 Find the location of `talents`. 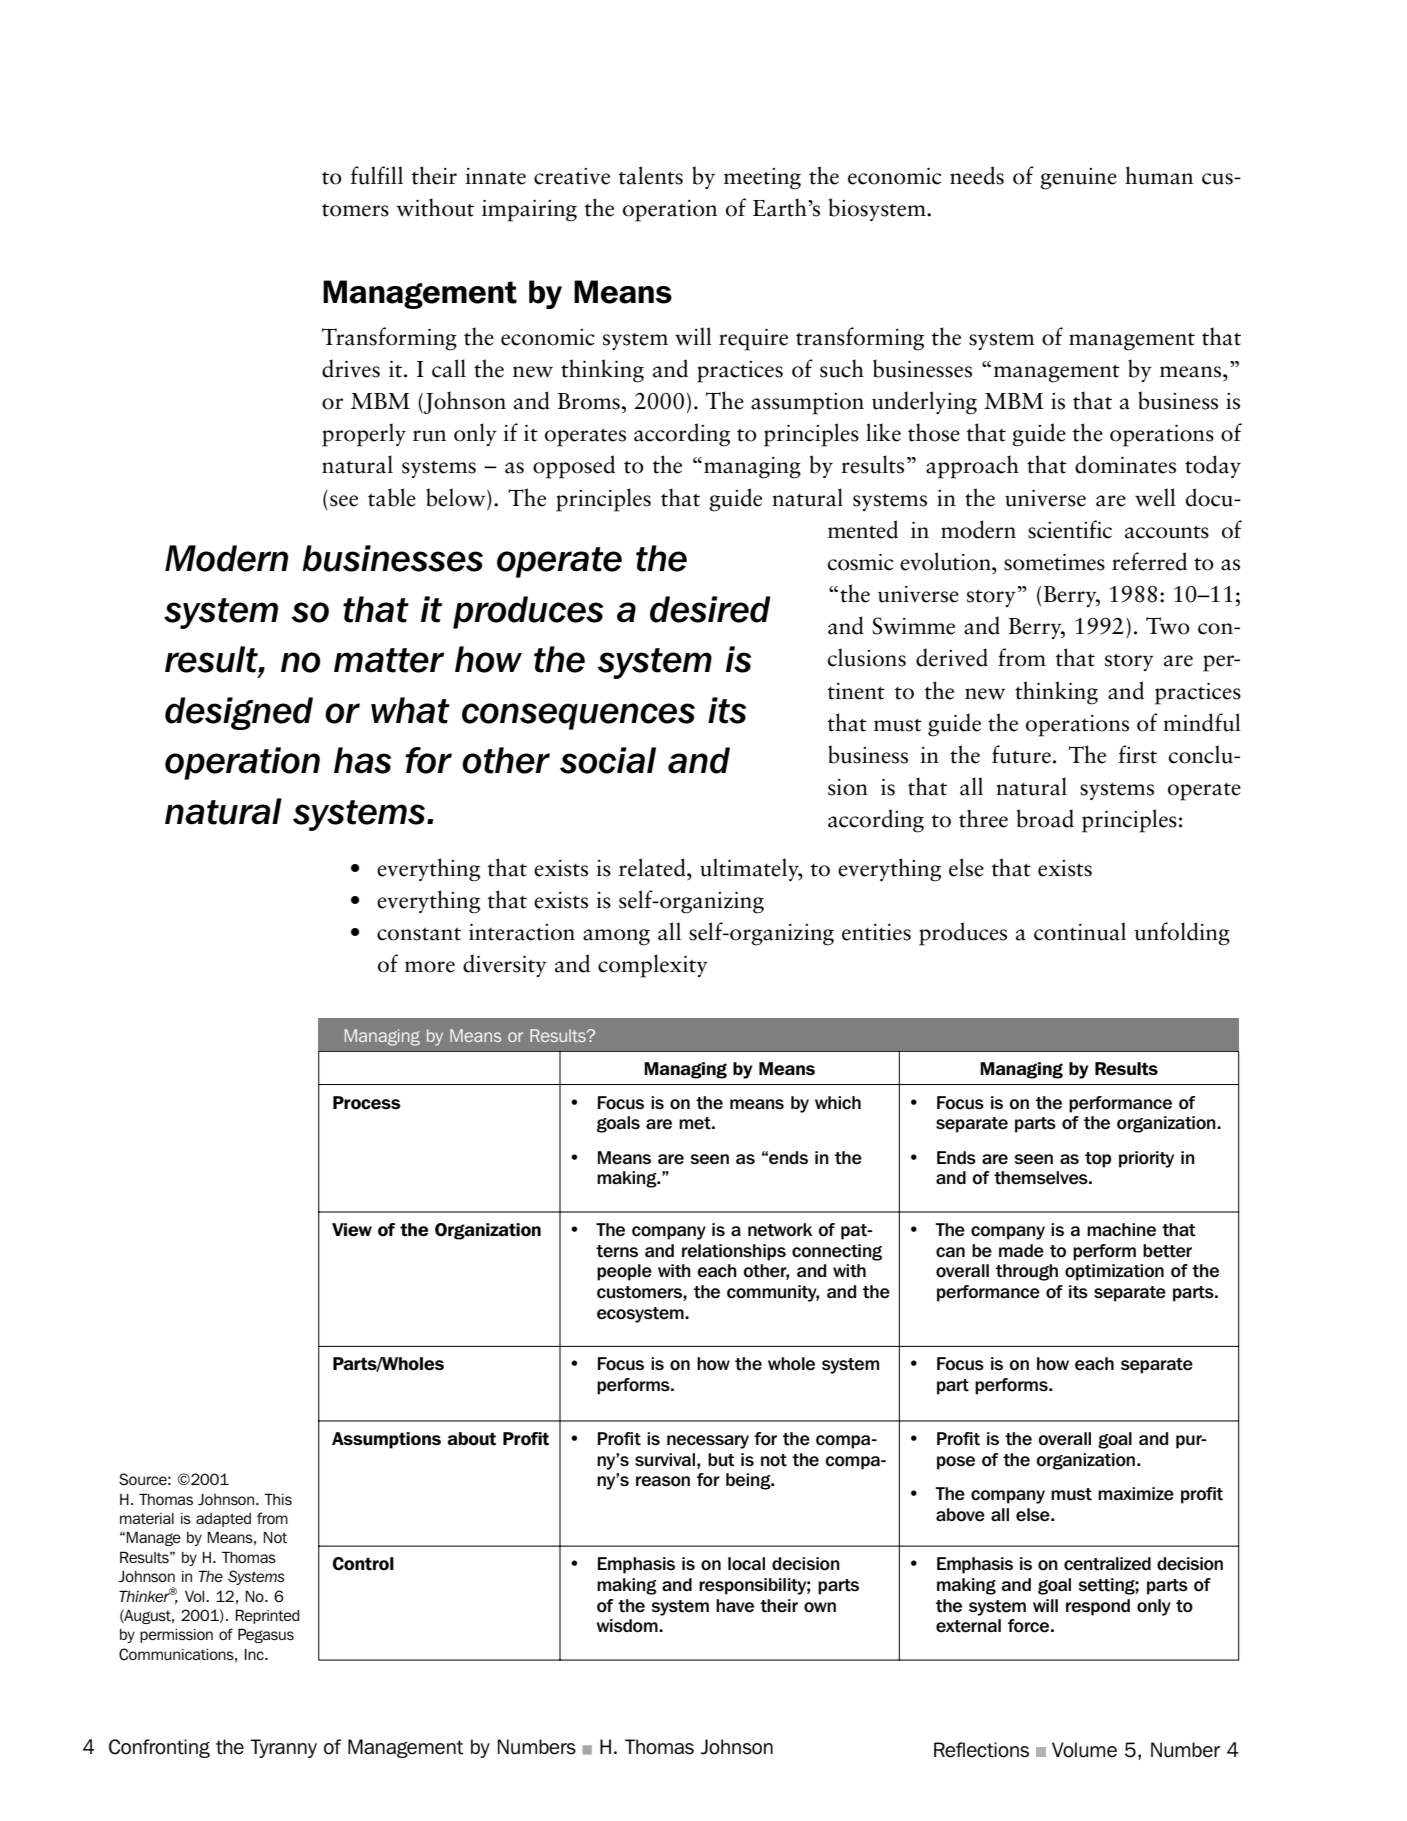

talents is located at coordinates (651, 175).
